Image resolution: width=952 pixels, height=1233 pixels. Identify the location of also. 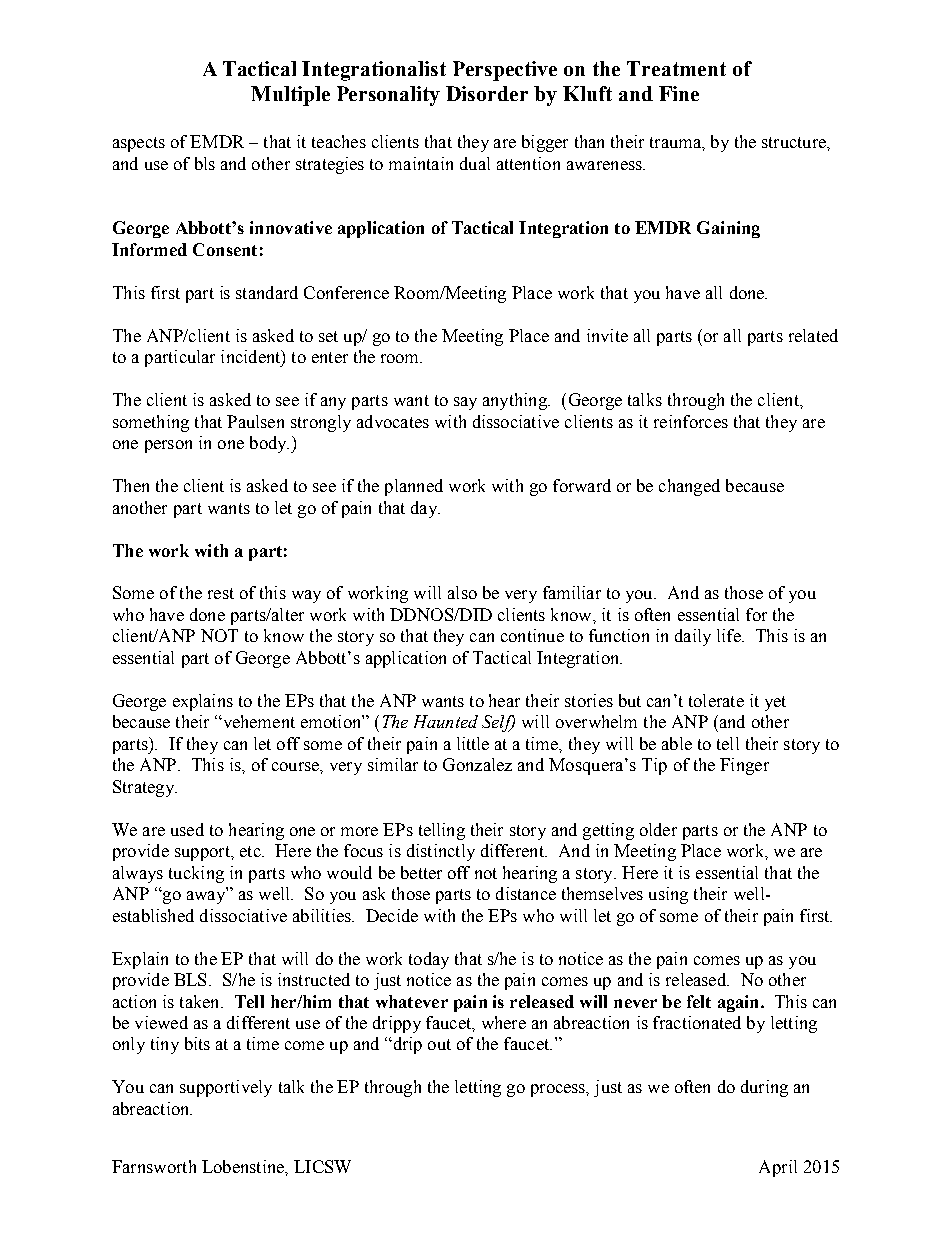
(462, 592).
